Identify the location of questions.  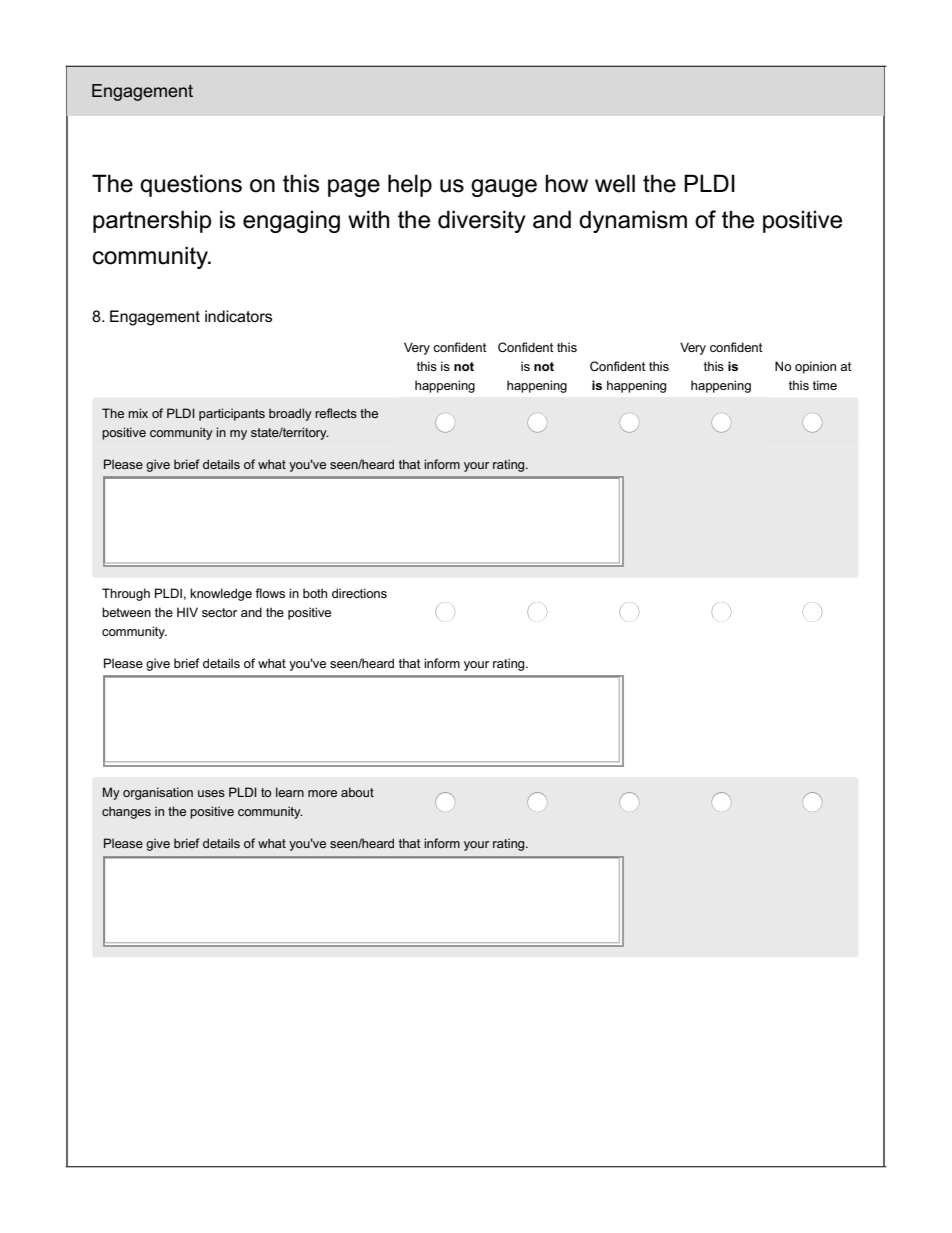
(191, 185).
